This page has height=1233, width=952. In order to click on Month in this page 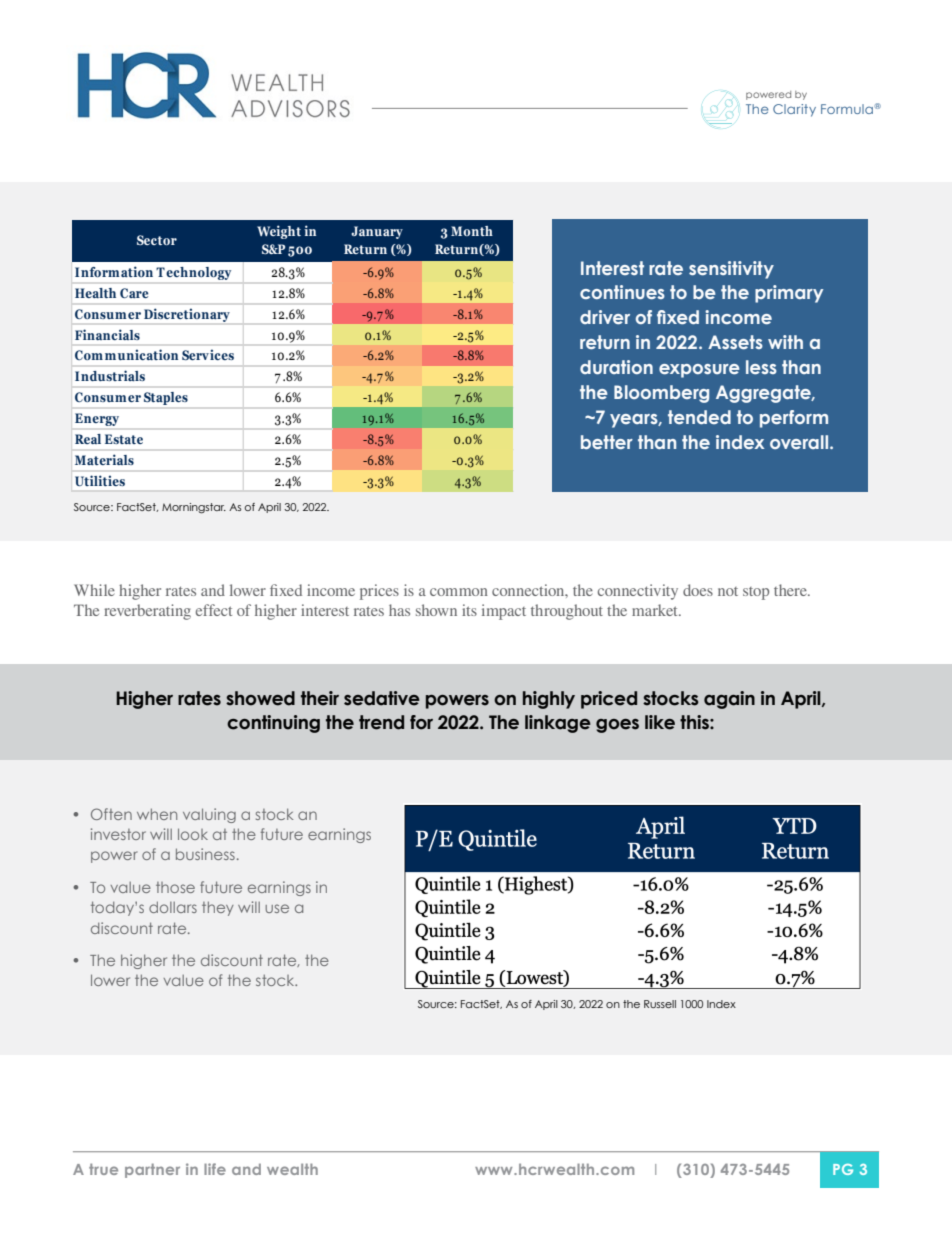, I will do `click(472, 231)`.
